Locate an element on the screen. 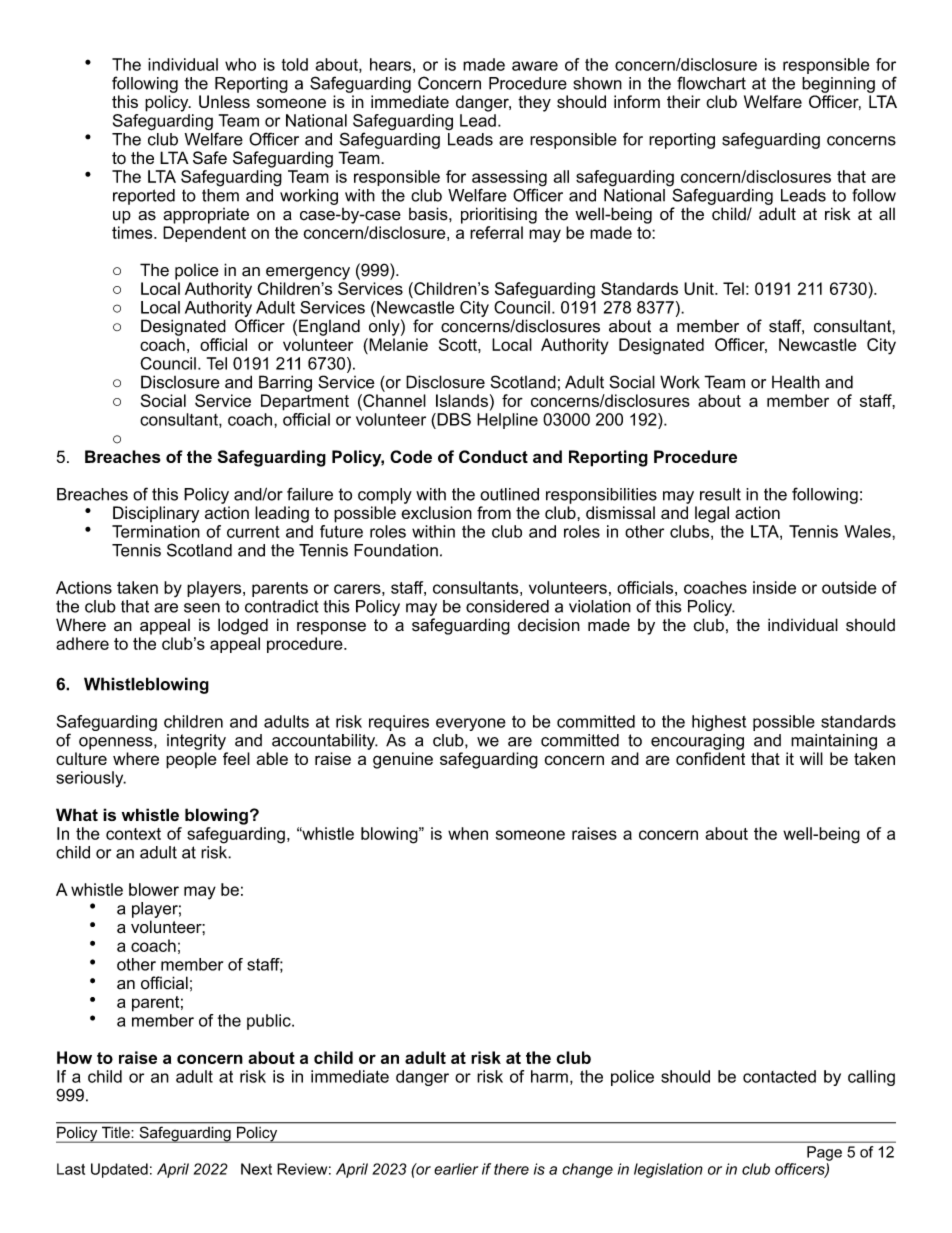 Image resolution: width=952 pixels, height=1233 pixels. beginning is located at coordinates (838, 85).
